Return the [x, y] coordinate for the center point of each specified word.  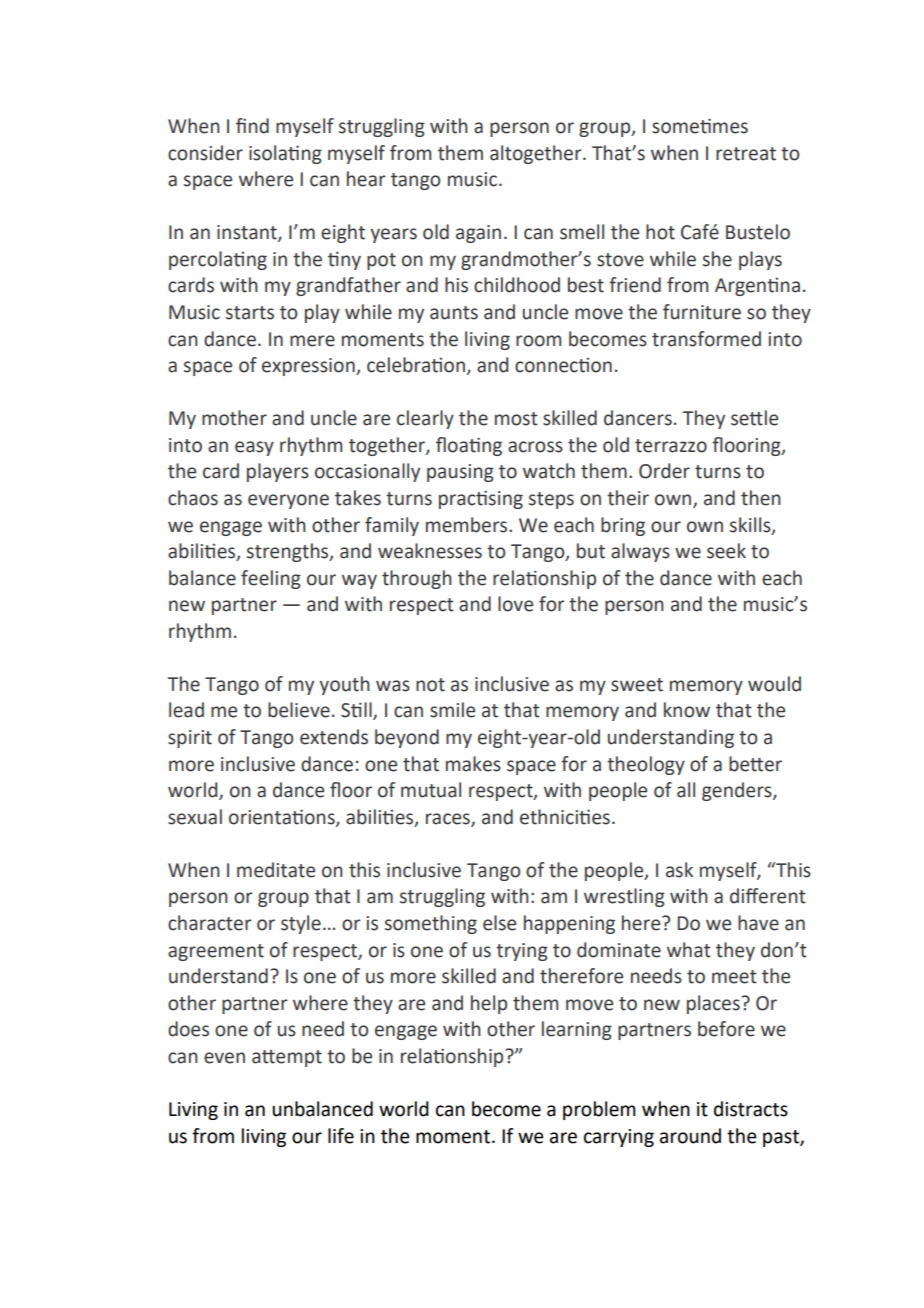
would [774, 684]
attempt [287, 1058]
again [478, 234]
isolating [285, 154]
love [515, 604]
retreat [746, 154]
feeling [271, 579]
